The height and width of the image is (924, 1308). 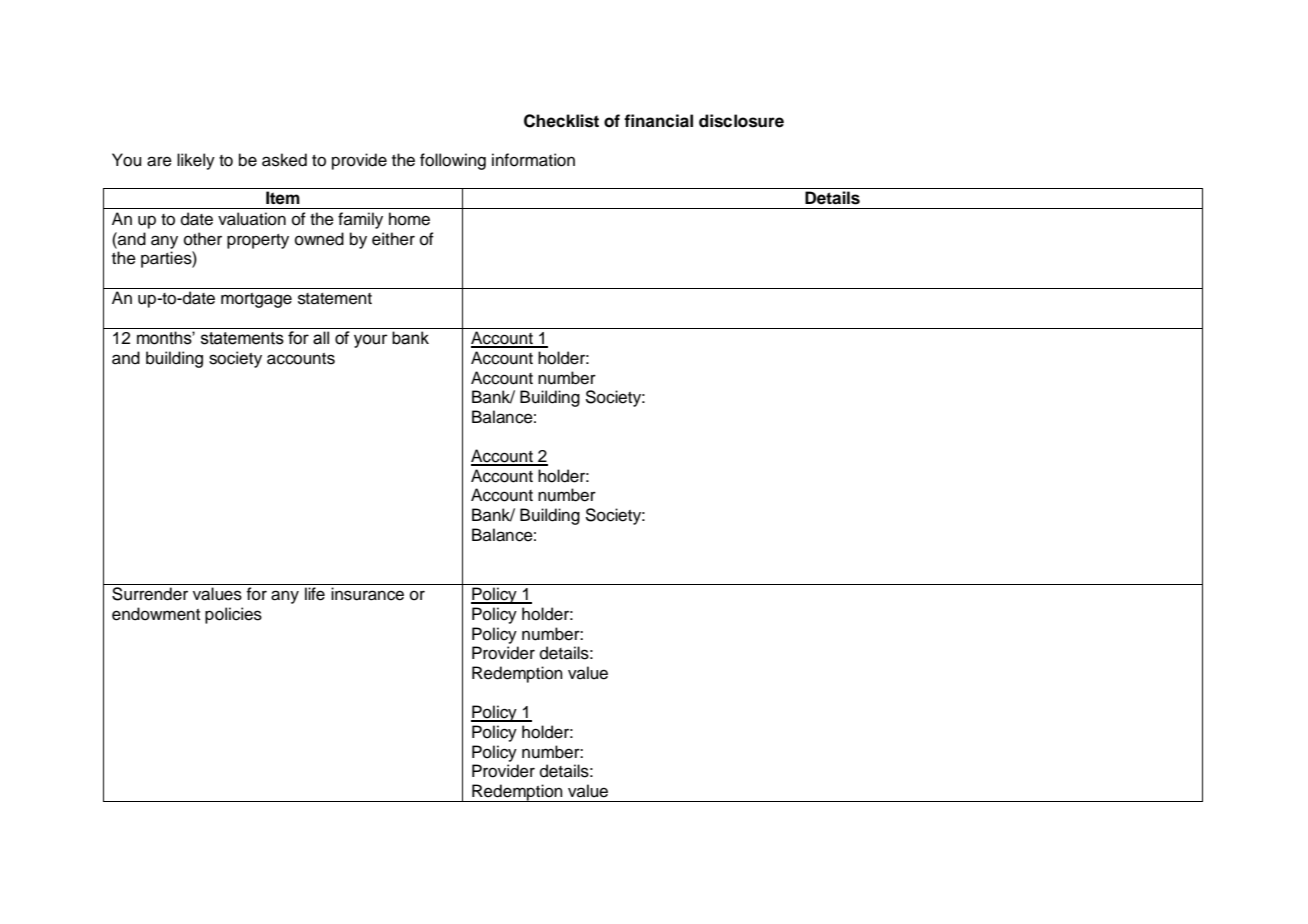 What do you see at coordinates (150, 594) in the image?
I see `Surrender` at bounding box center [150, 594].
